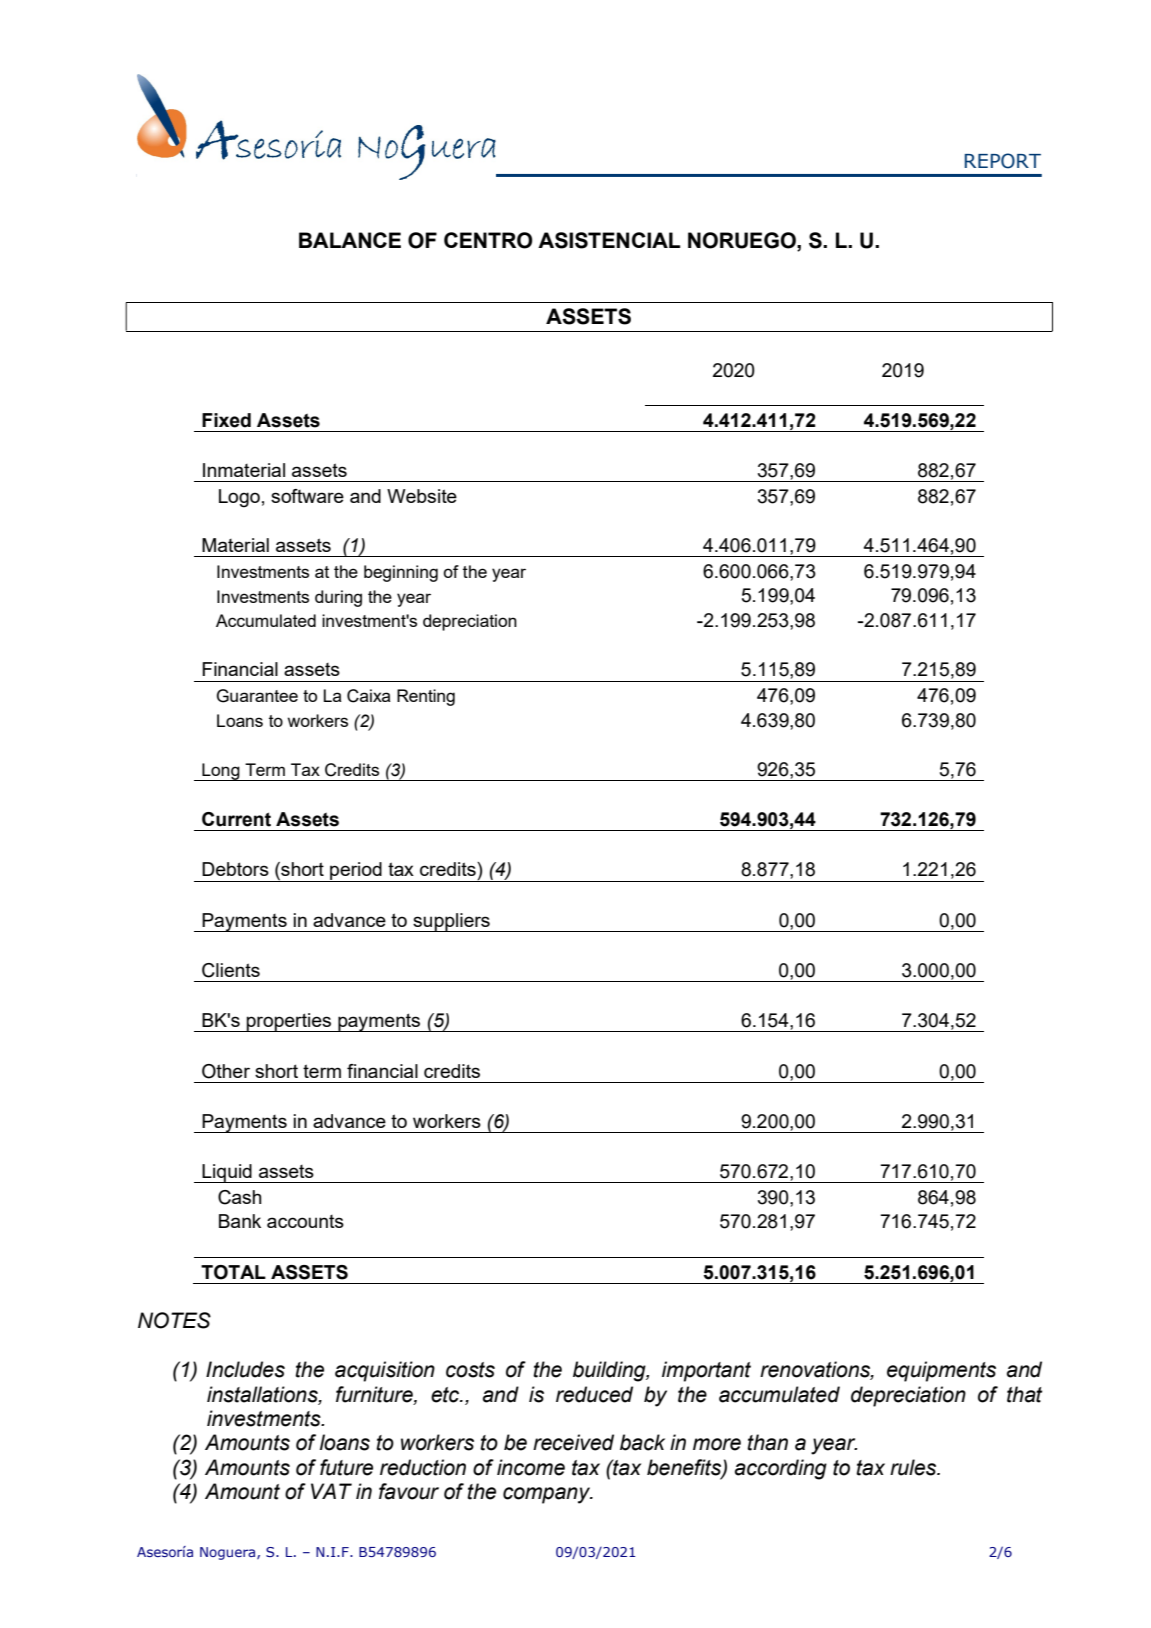  I want to click on REPORT, so click(1003, 161).
